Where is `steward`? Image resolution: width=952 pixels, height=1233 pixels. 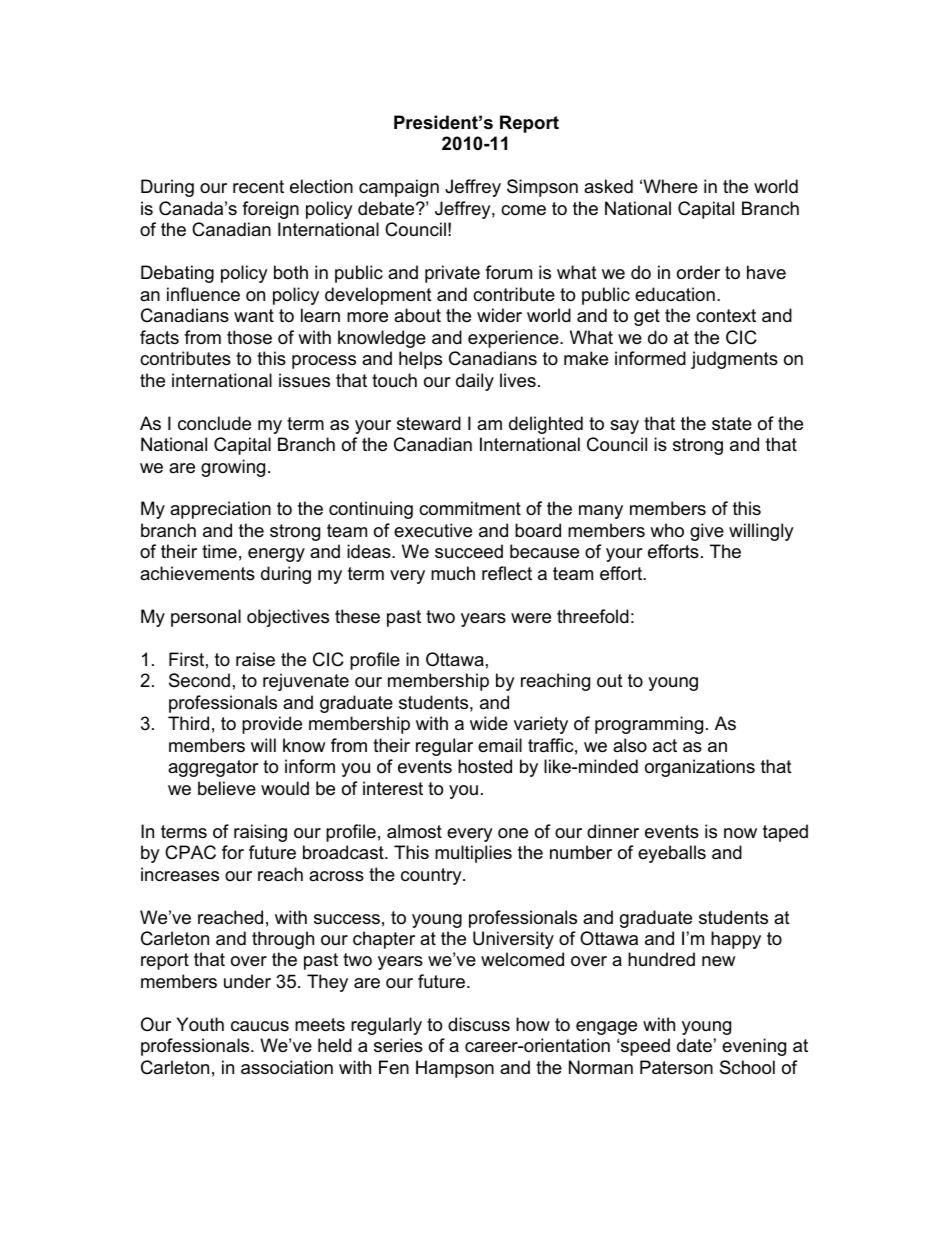
steward is located at coordinates (429, 423).
